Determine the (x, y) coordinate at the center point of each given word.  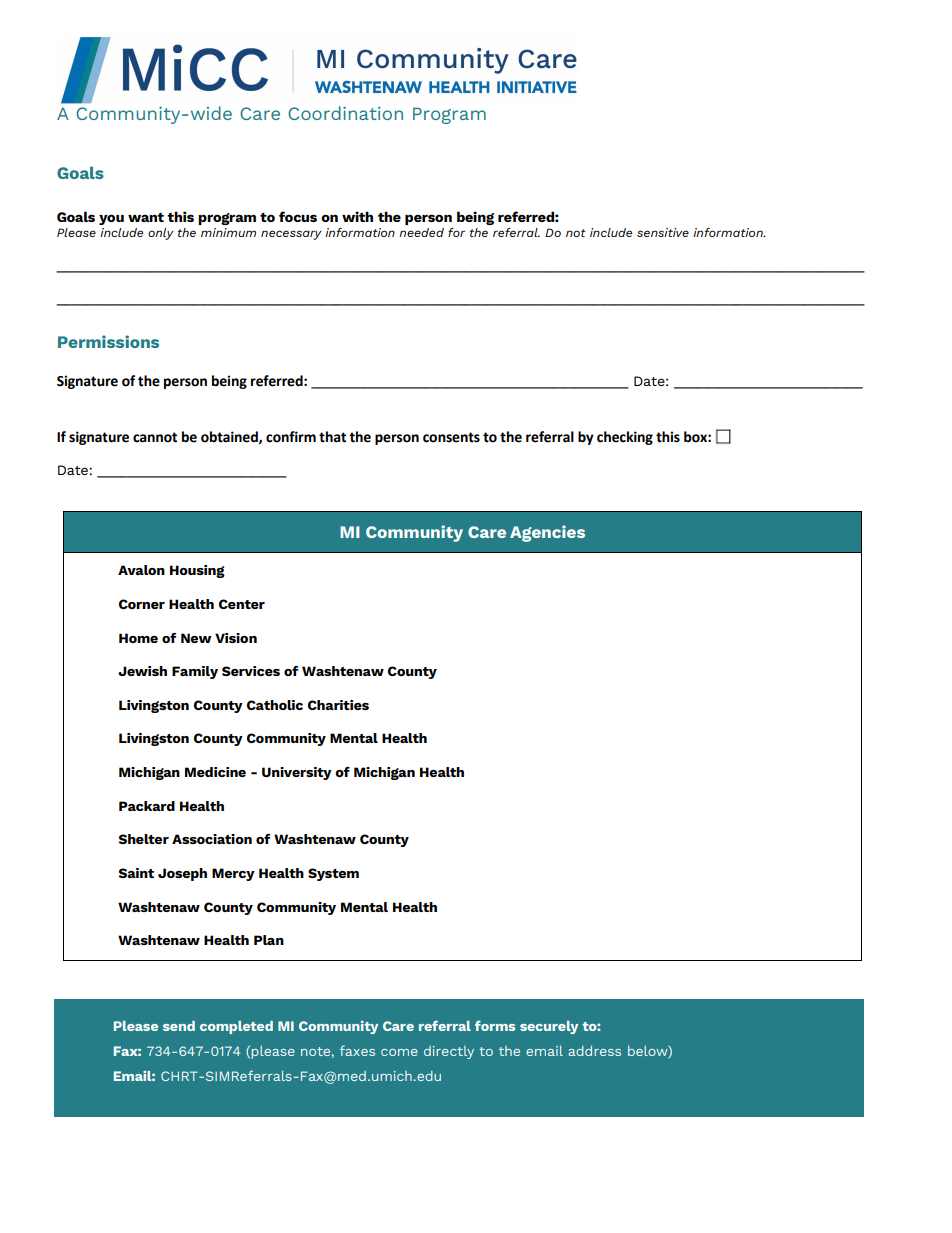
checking (625, 438)
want (146, 217)
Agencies (547, 533)
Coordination (345, 113)
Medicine (215, 772)
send (179, 1026)
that (332, 437)
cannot (155, 437)
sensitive (663, 232)
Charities (338, 705)
